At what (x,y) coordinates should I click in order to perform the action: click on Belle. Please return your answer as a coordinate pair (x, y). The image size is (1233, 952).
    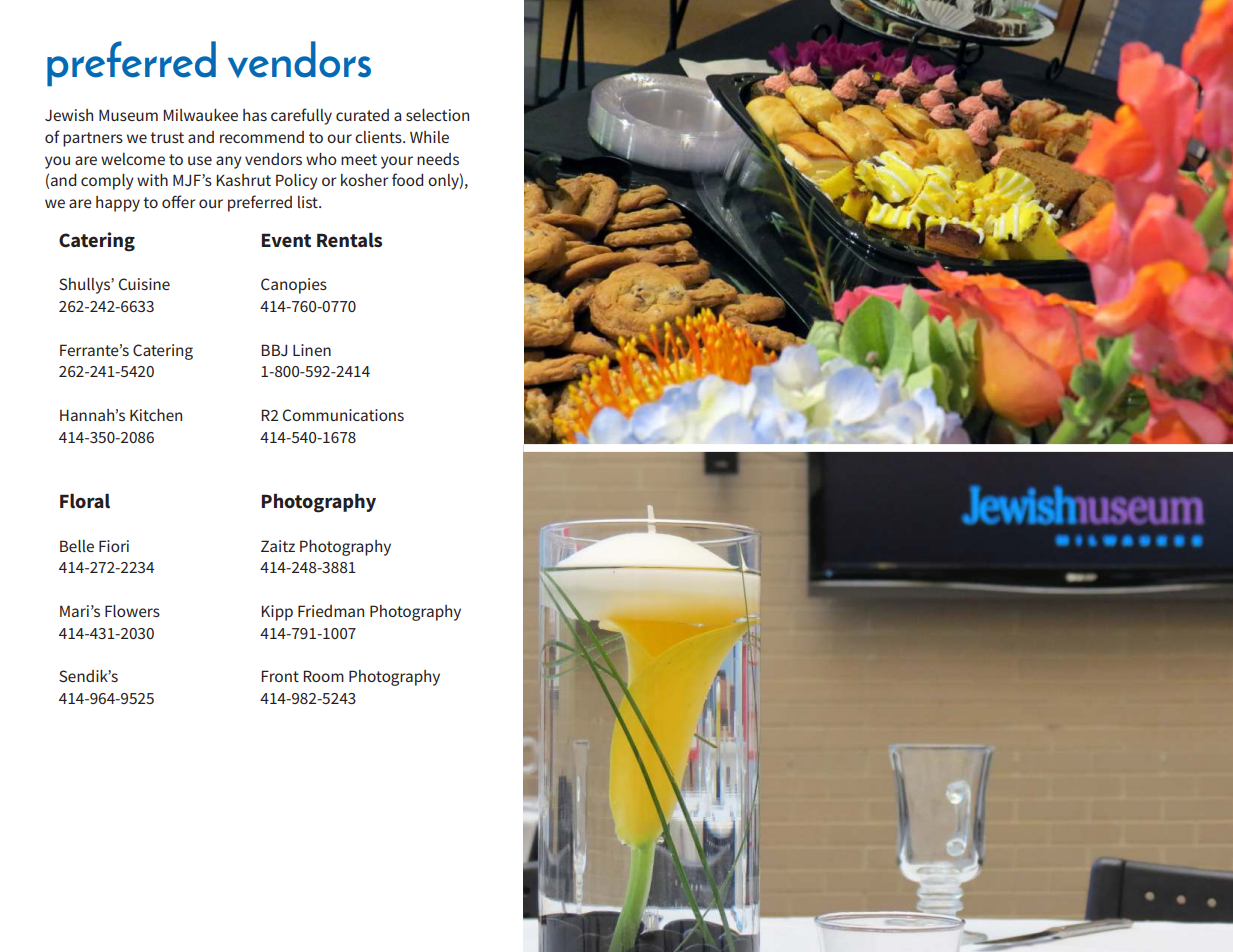
    Looking at the image, I should click on (77, 546).
